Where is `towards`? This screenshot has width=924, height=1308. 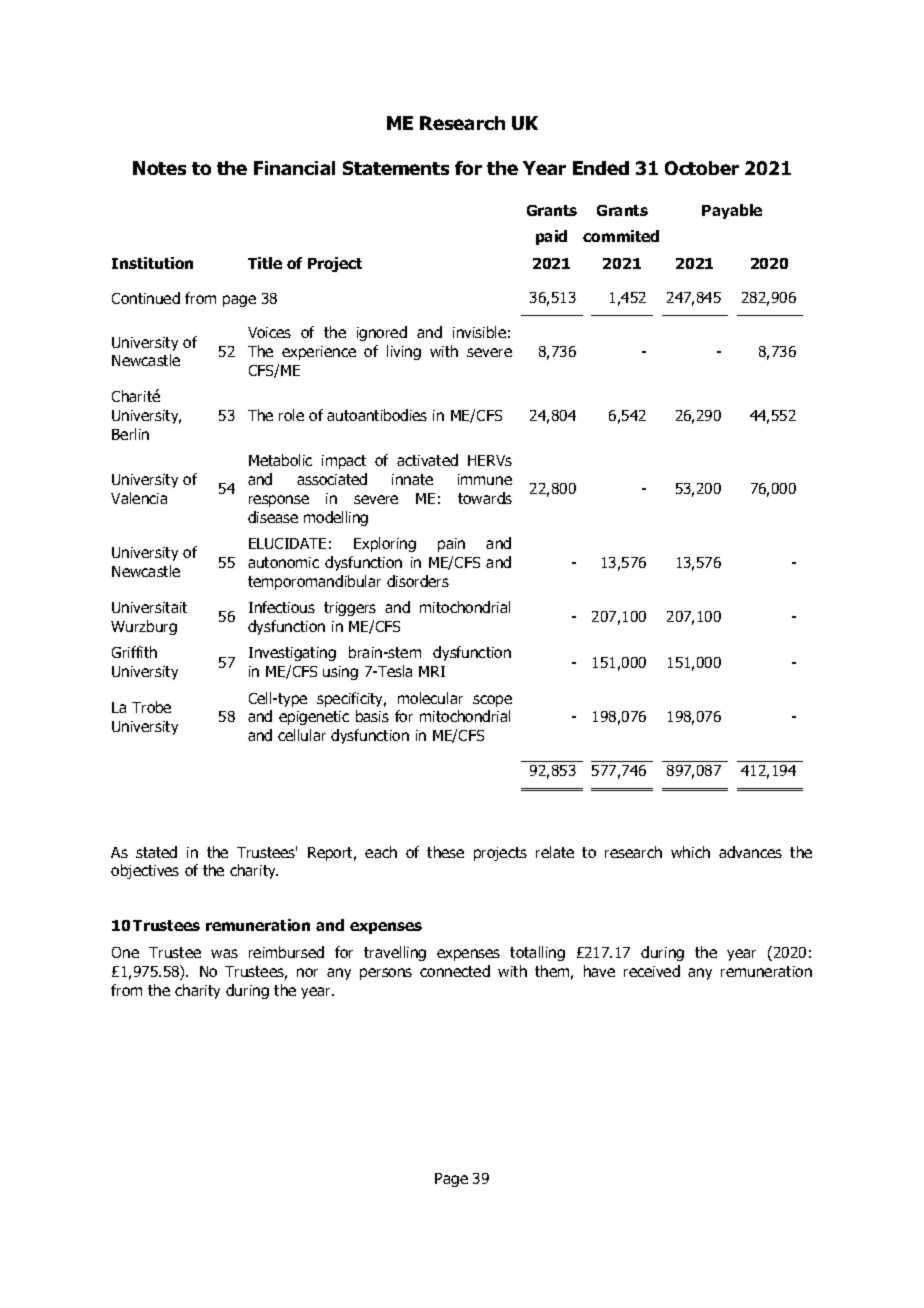 towards is located at coordinates (485, 498).
